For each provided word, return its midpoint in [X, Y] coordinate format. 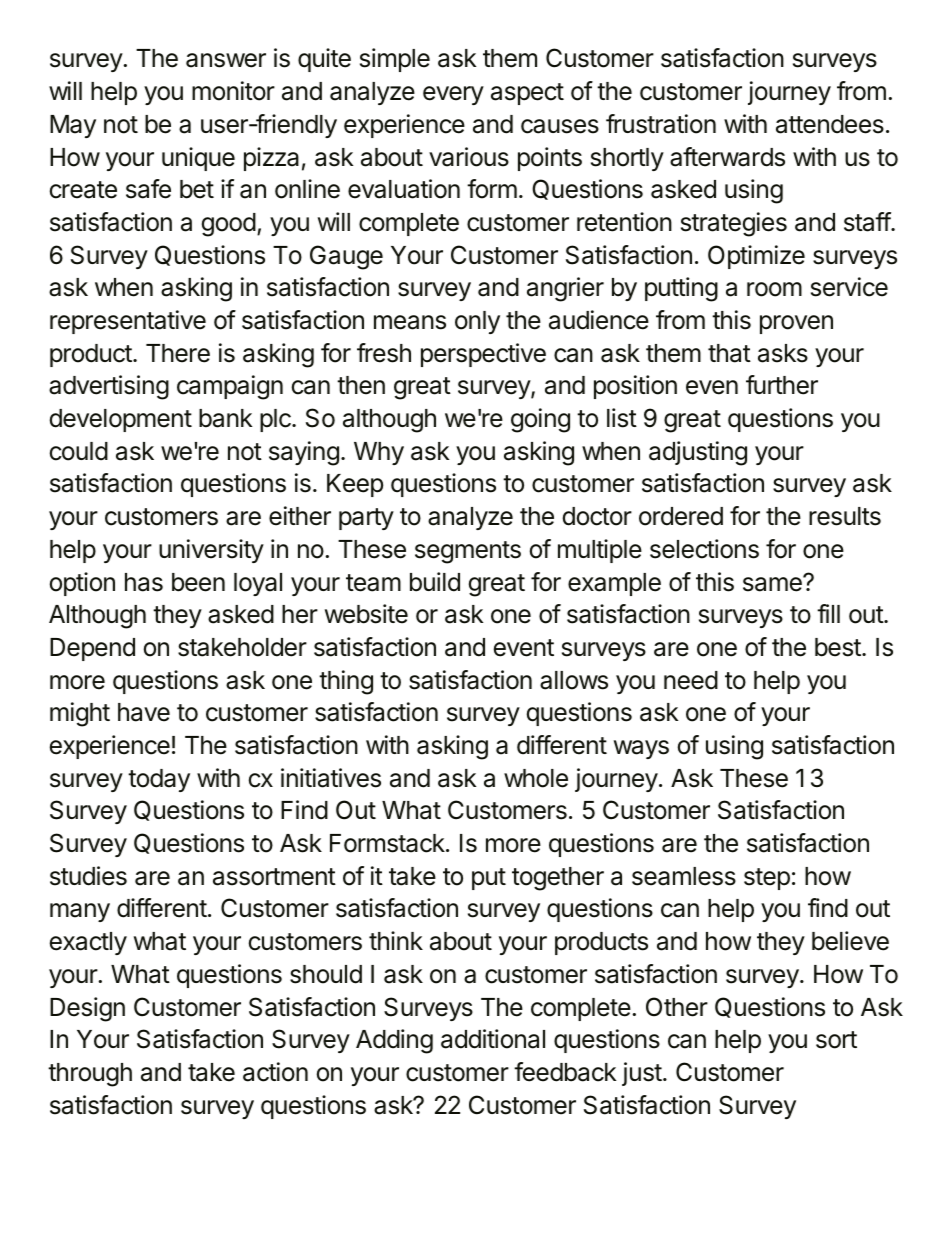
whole [536, 778]
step [767, 879]
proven [796, 324]
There [178, 353]
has [144, 582]
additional [493, 1039]
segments [468, 552]
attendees [830, 124]
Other [677, 1007]
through [90, 1075]
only [477, 322]
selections [704, 549]
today [159, 780]
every [453, 95]
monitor [233, 91]
